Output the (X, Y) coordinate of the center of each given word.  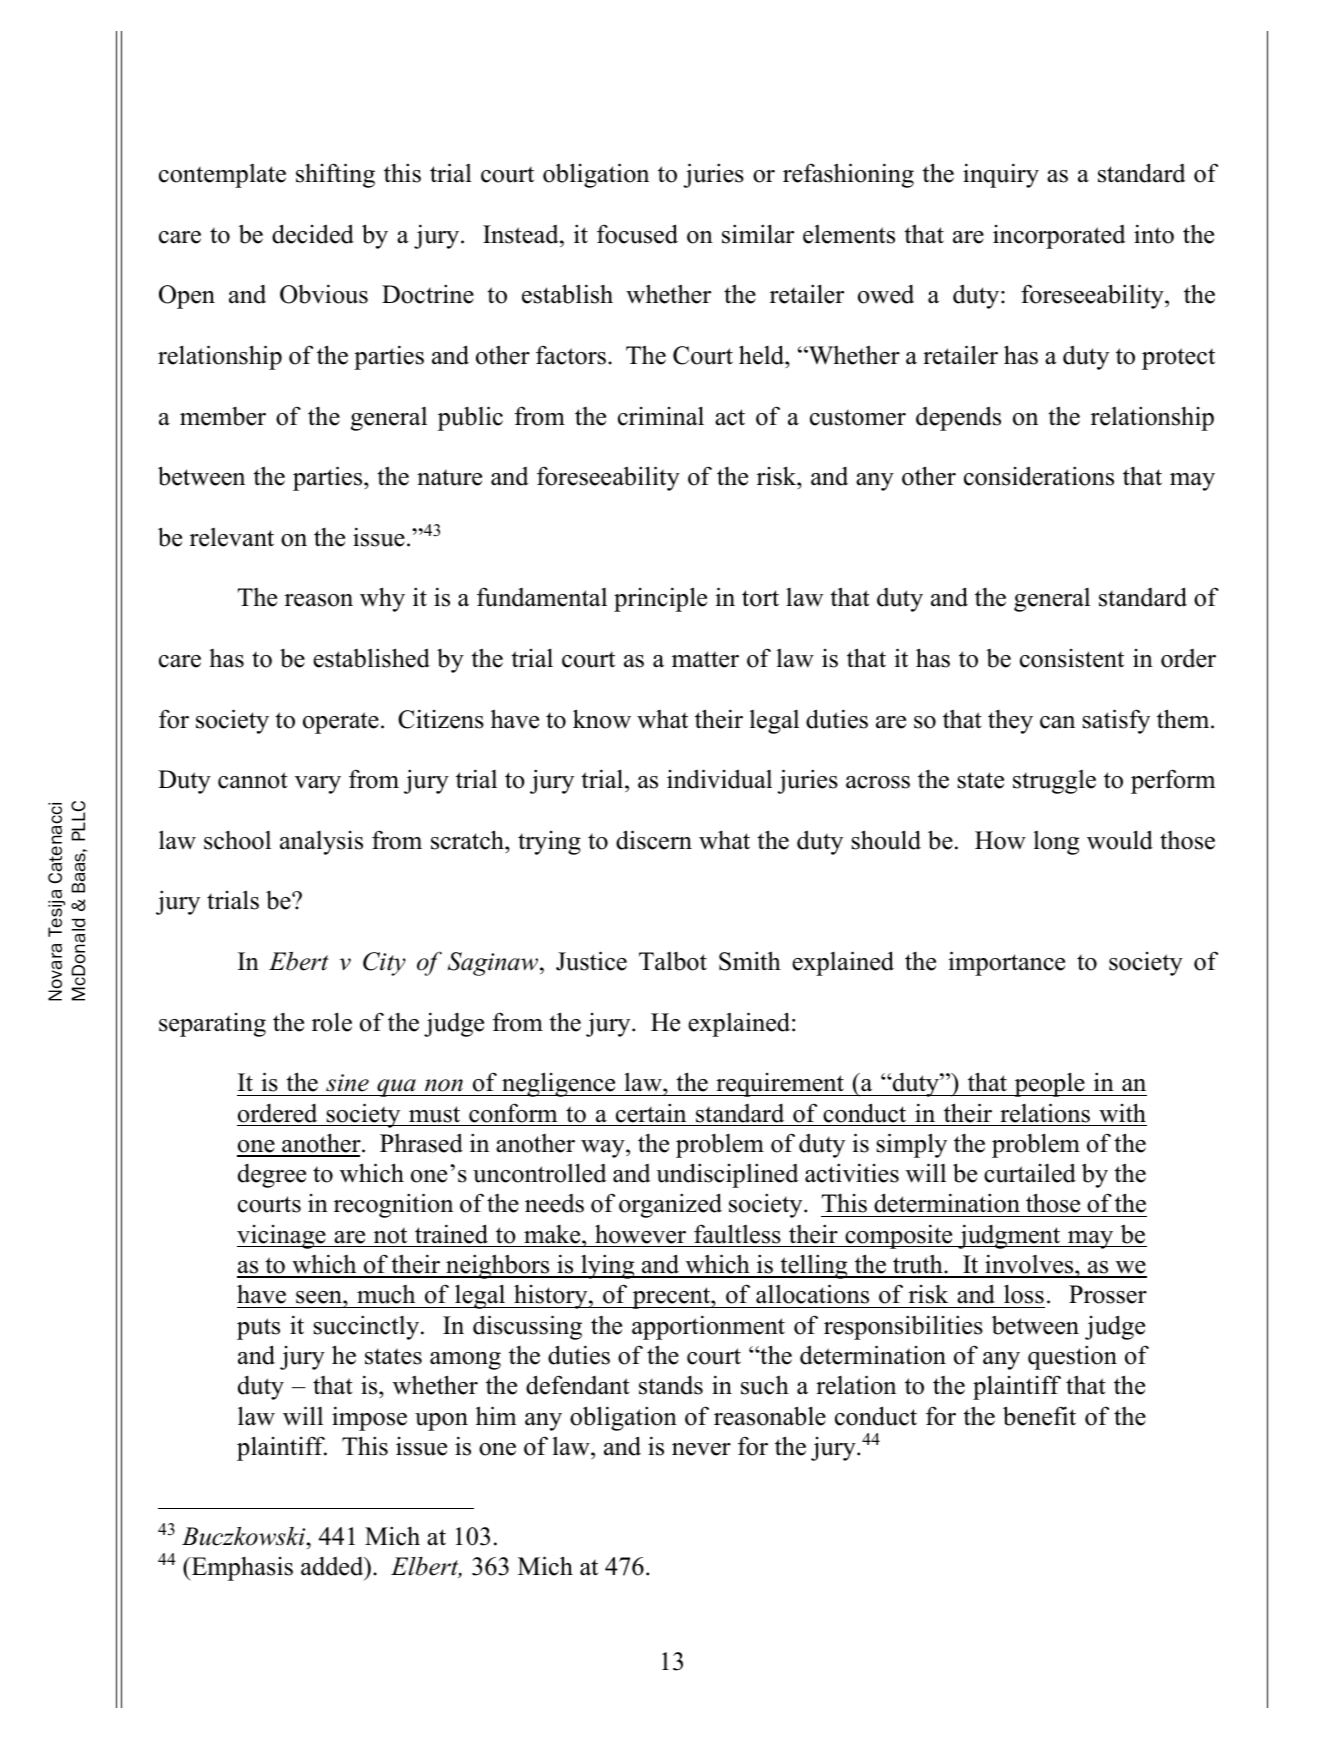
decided (313, 234)
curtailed (1030, 1173)
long (1056, 843)
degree (272, 1176)
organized (670, 1205)
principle (660, 599)
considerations (1039, 476)
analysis (321, 843)
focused (637, 234)
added (333, 1566)
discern (654, 840)
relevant (232, 537)
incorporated (1059, 237)
